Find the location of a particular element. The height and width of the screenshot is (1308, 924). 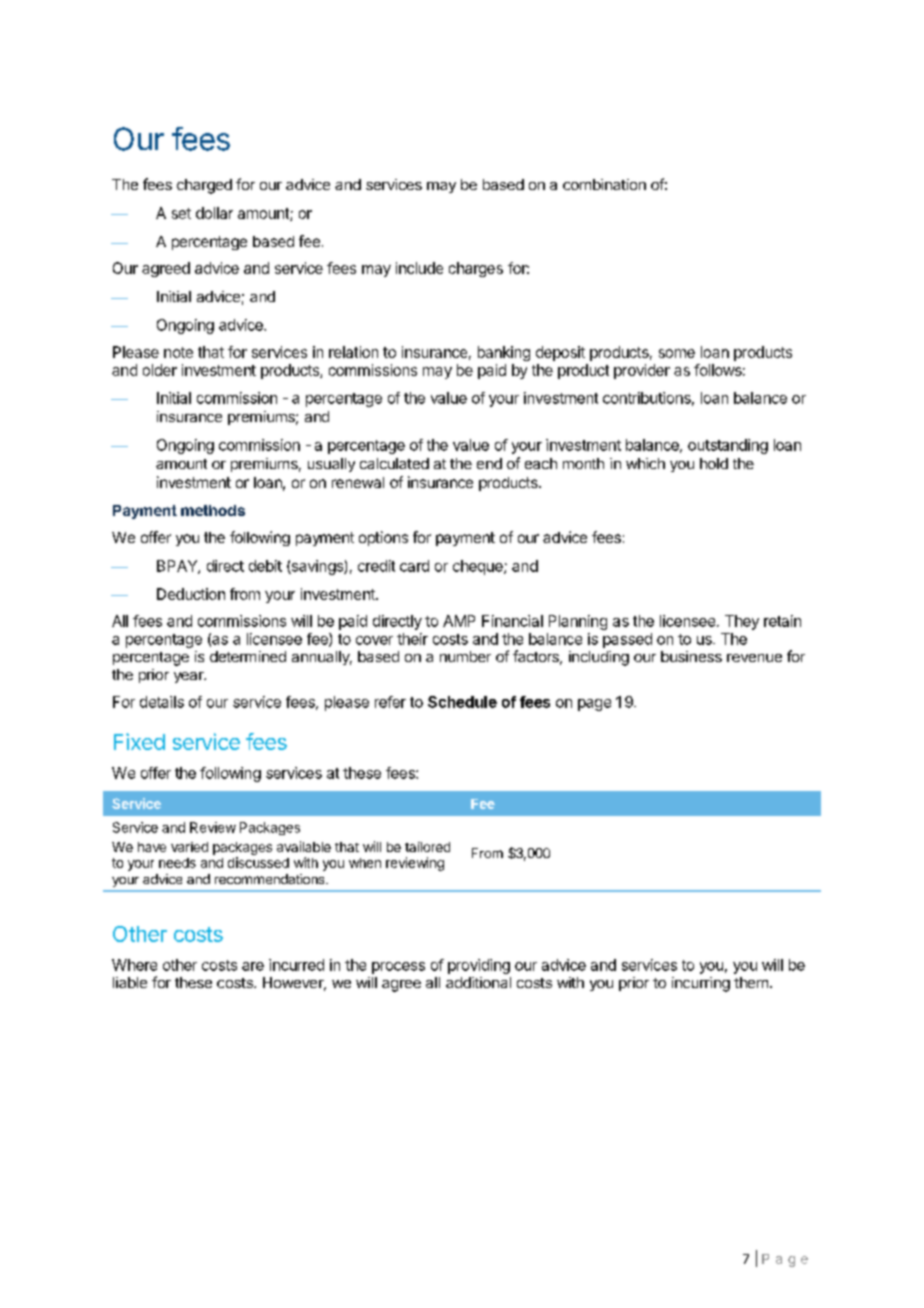

are is located at coordinates (253, 966).
